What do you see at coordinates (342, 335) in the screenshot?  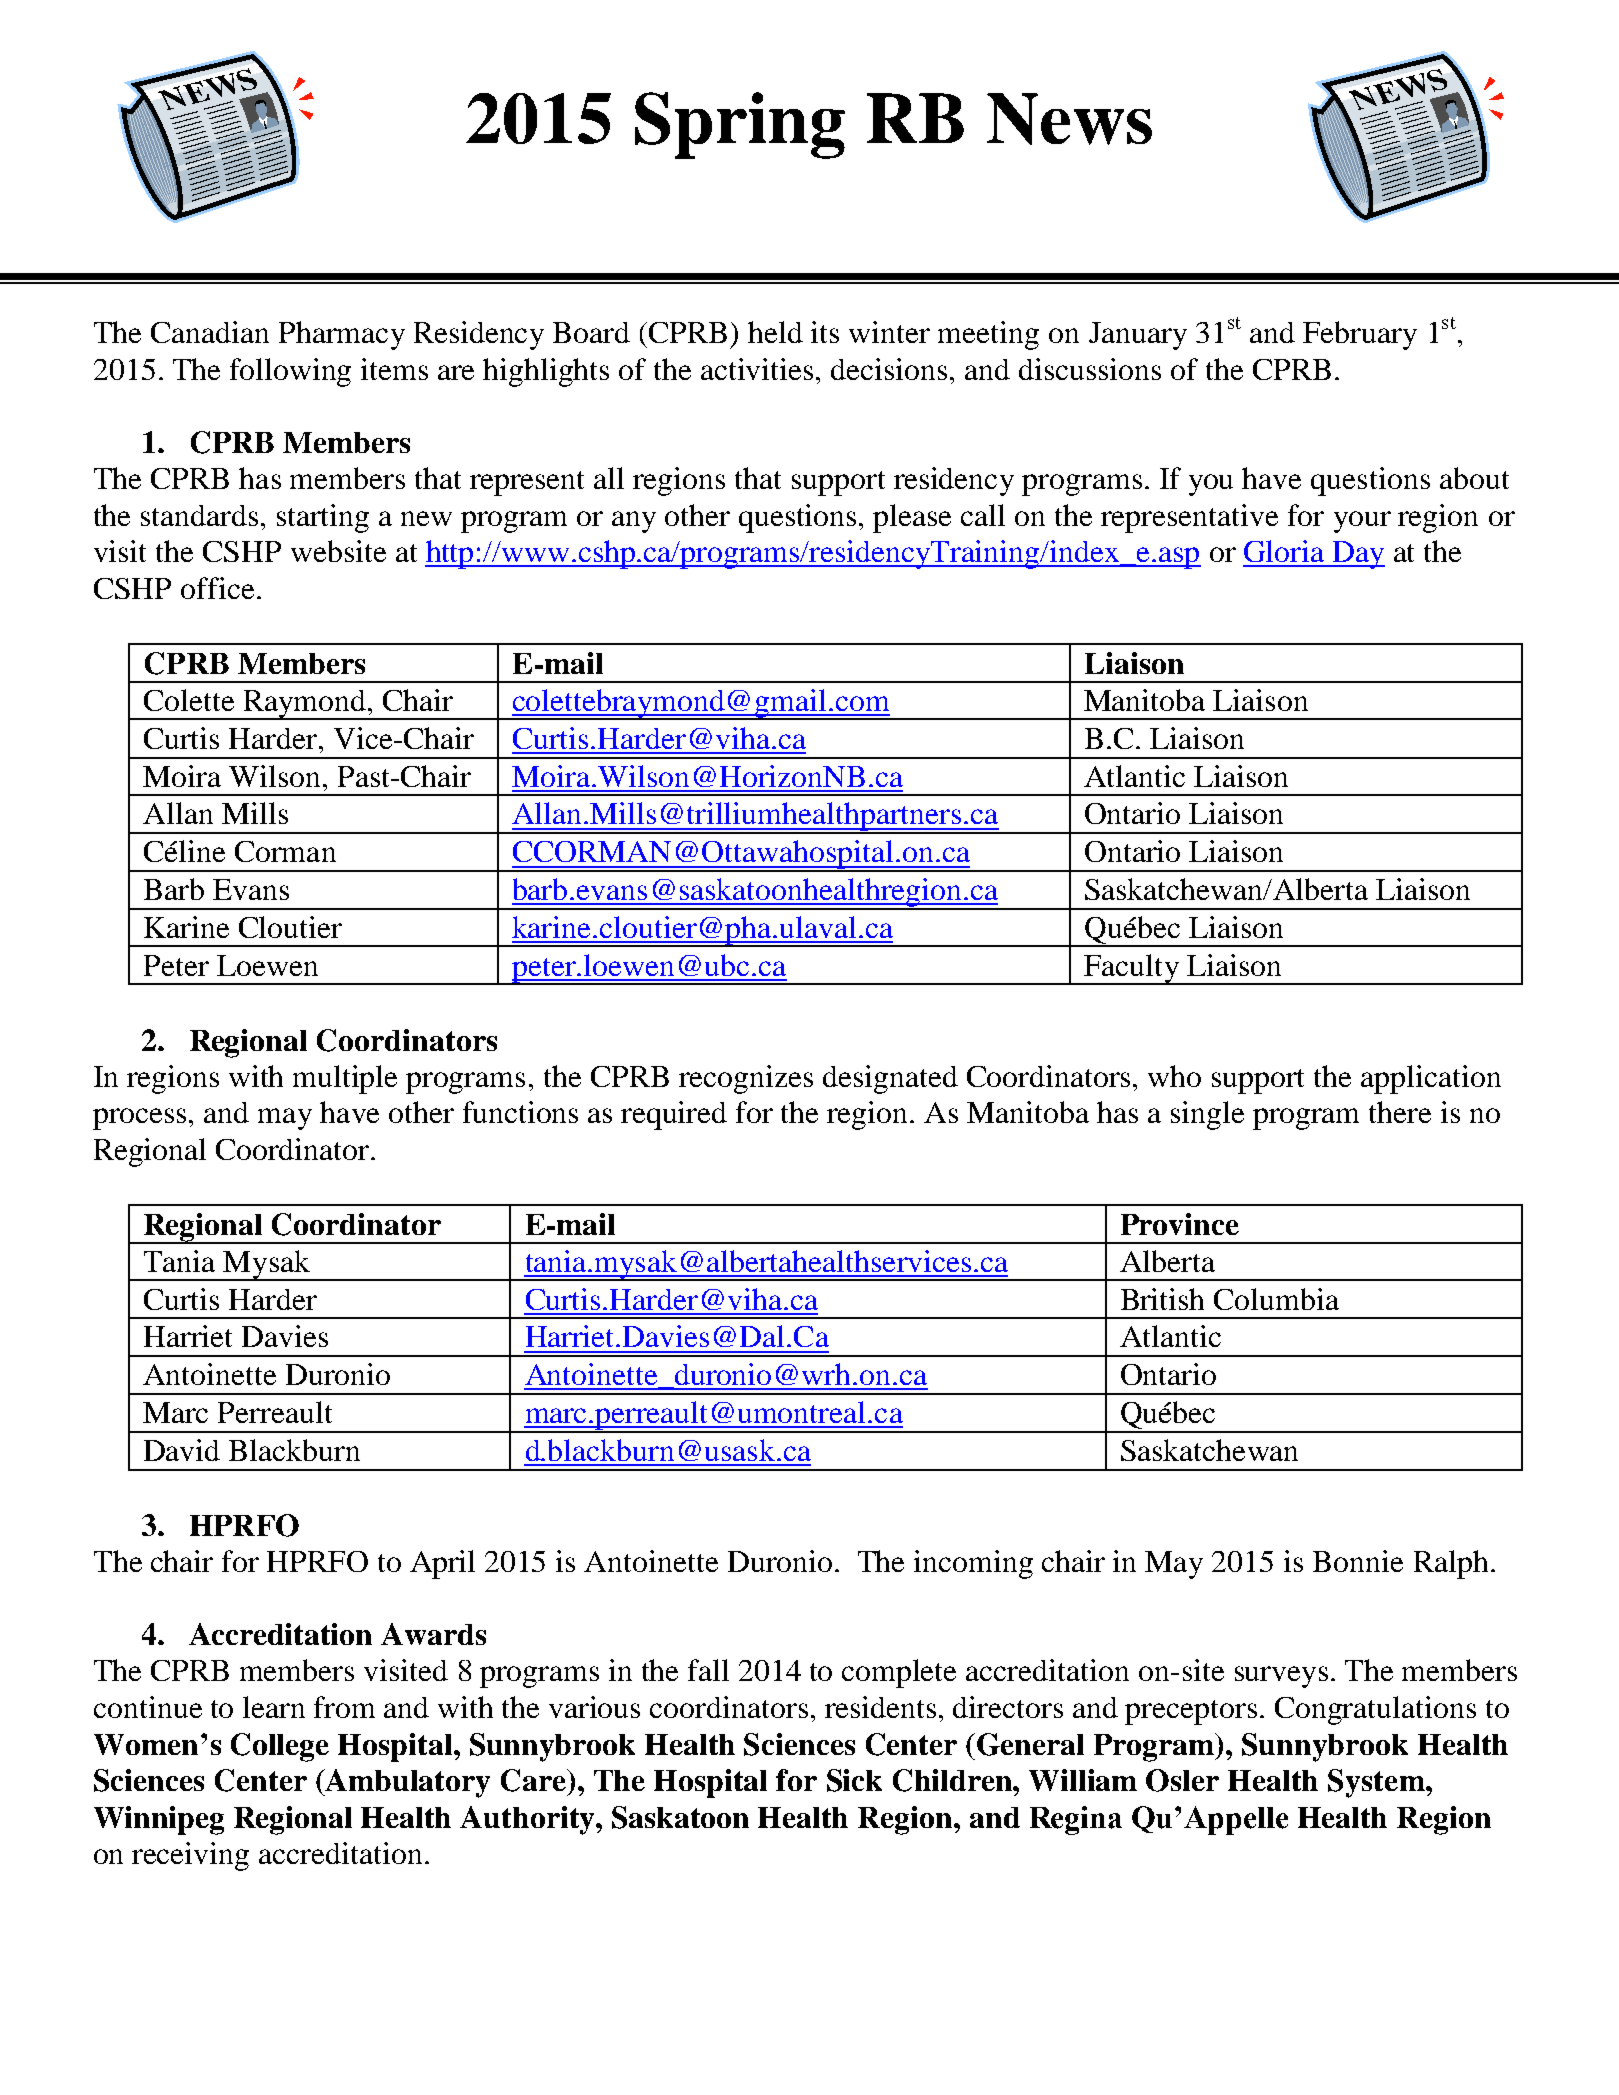 I see `Pharmacy` at bounding box center [342, 335].
